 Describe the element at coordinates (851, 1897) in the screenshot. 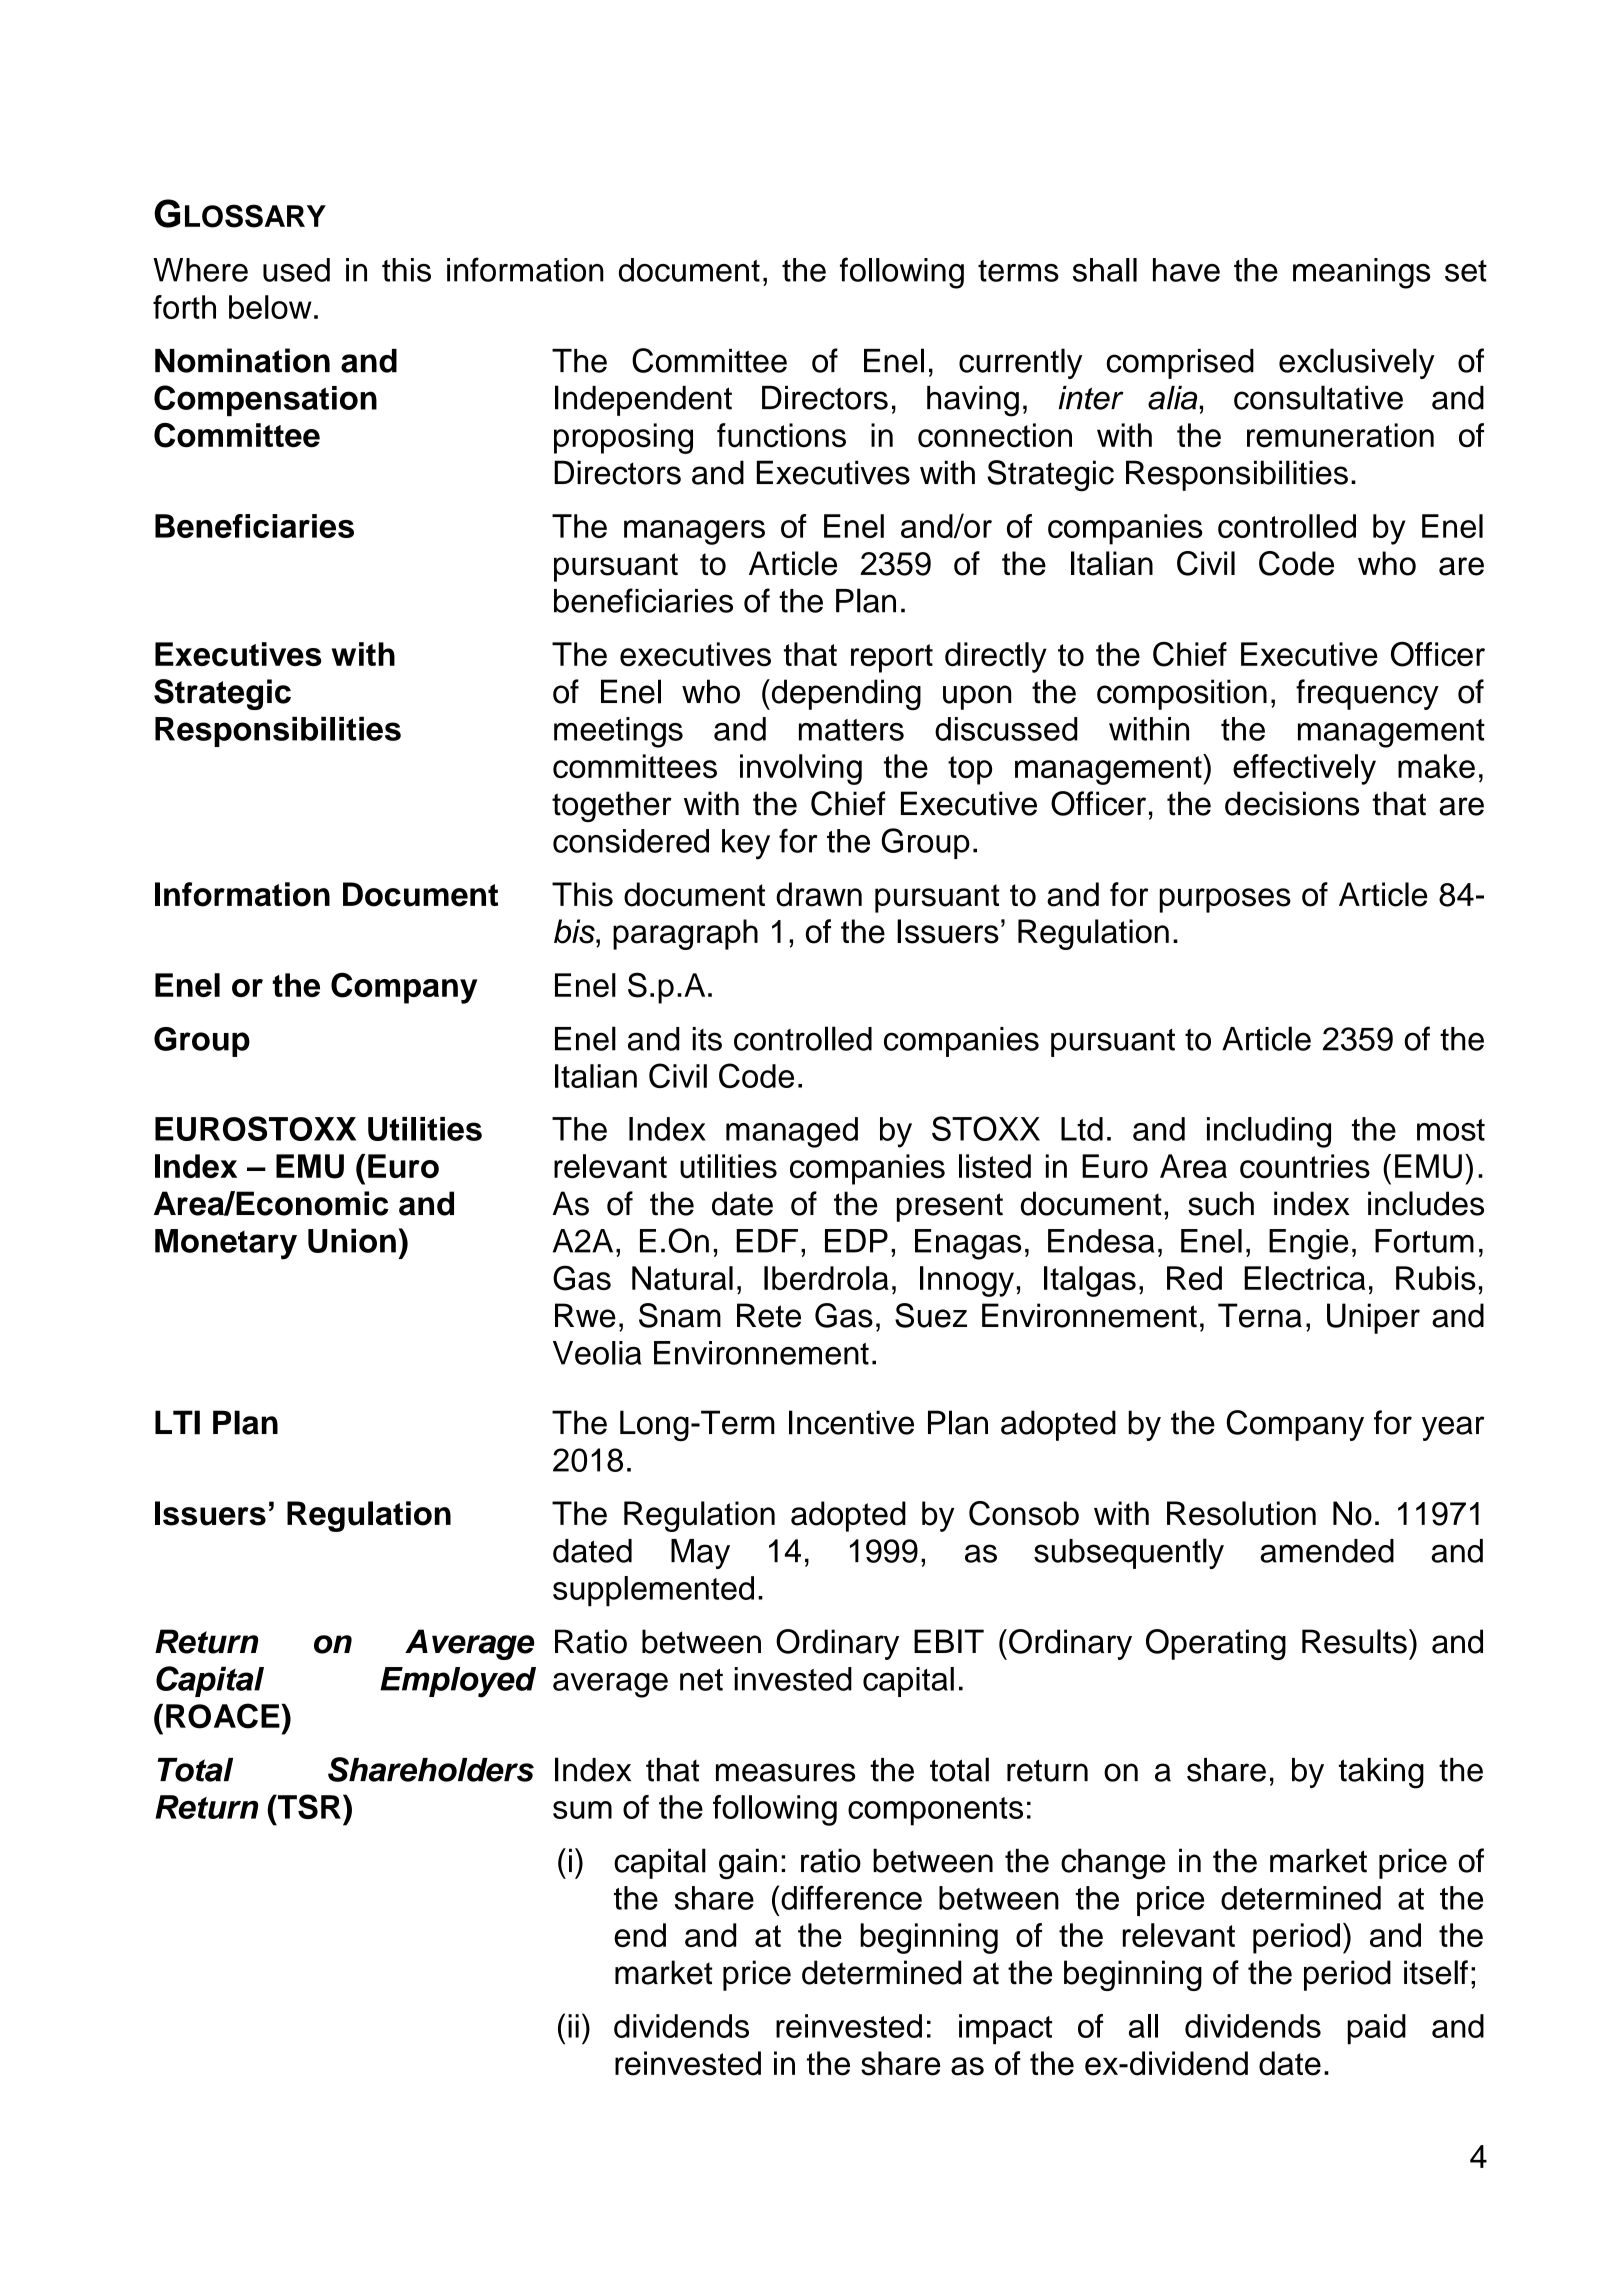

I see `difference` at that location.
